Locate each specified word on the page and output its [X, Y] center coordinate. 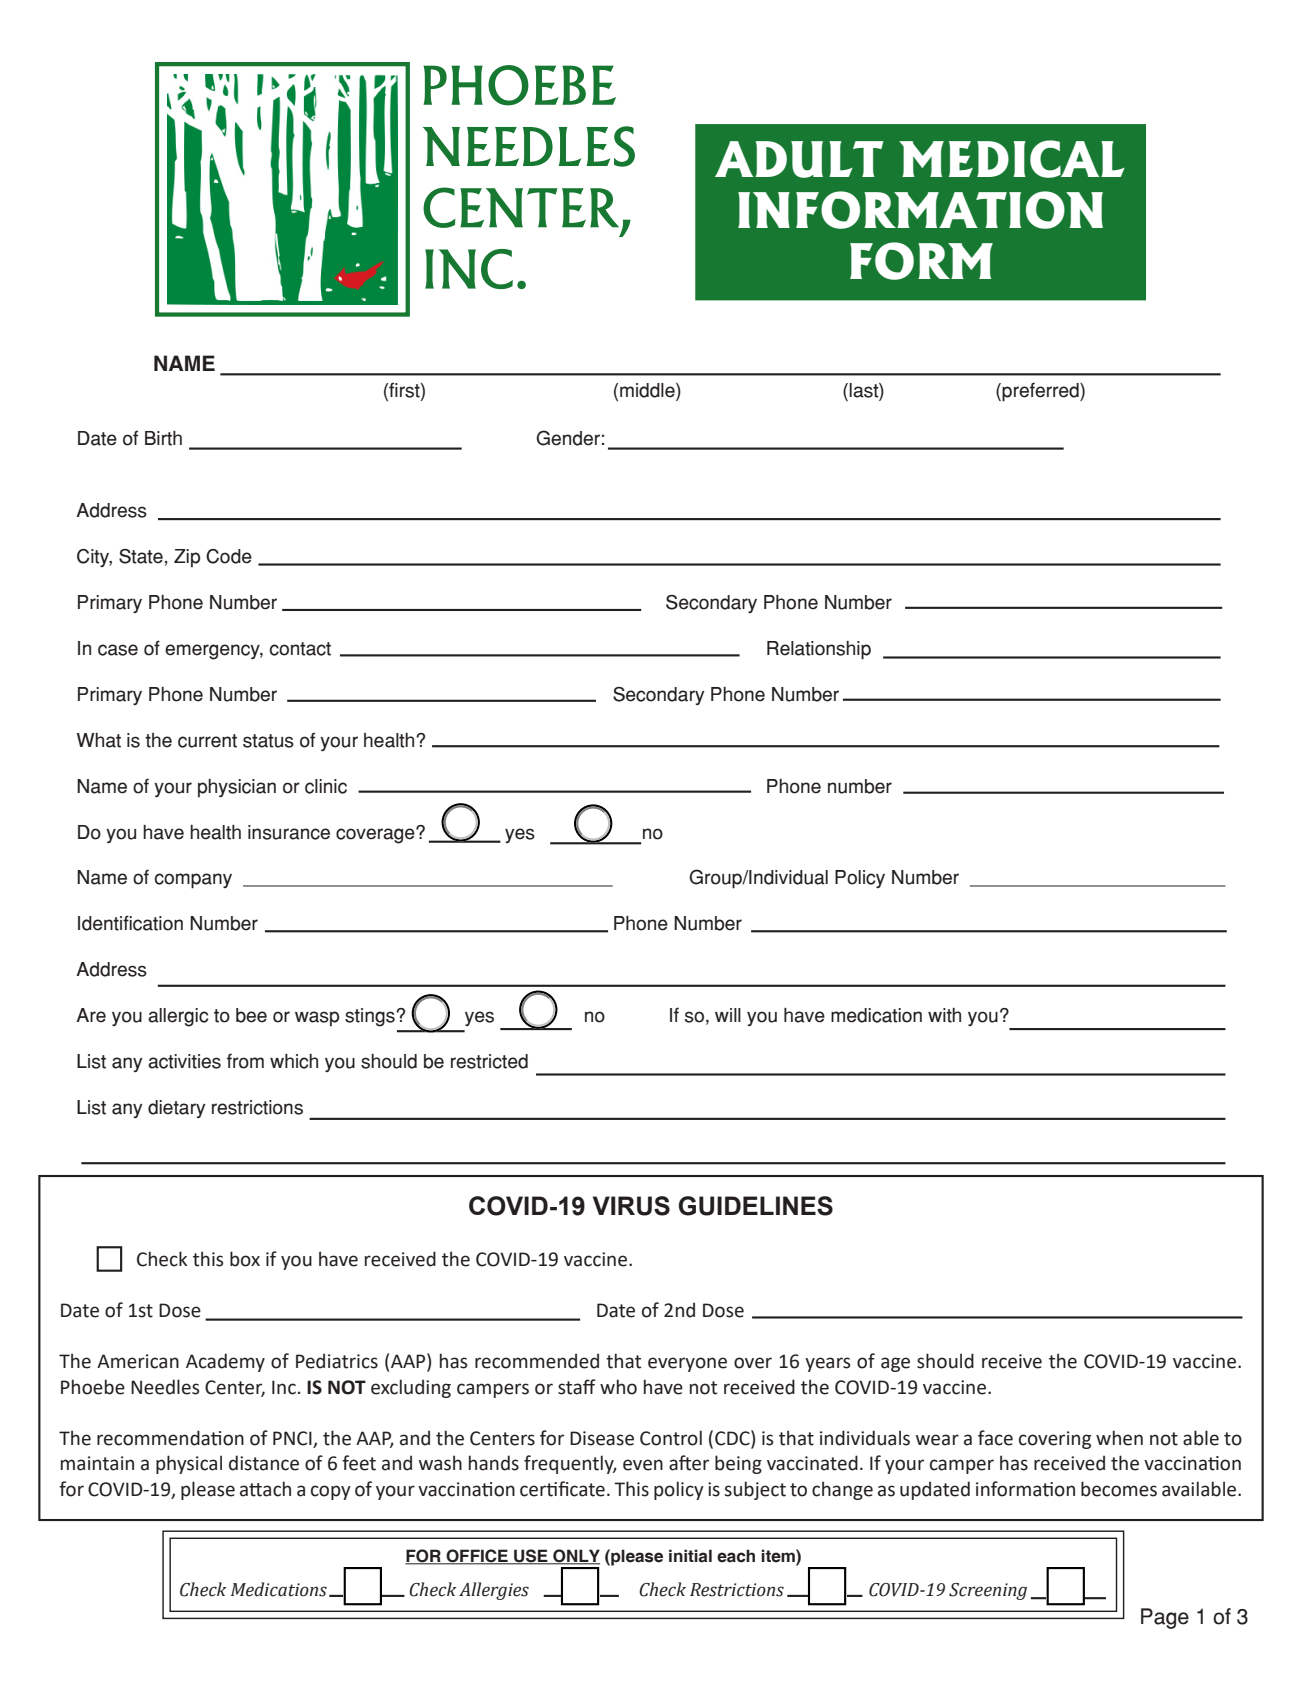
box [245, 1259]
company [193, 881]
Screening [988, 1591]
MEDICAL [1012, 159]
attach [265, 1489]
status [268, 741]
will [728, 1015]
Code [229, 556]
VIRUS [631, 1206]
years [827, 1364]
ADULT [799, 159]
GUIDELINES [755, 1206]
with [944, 1015]
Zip [187, 558]
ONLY [575, 1557]
